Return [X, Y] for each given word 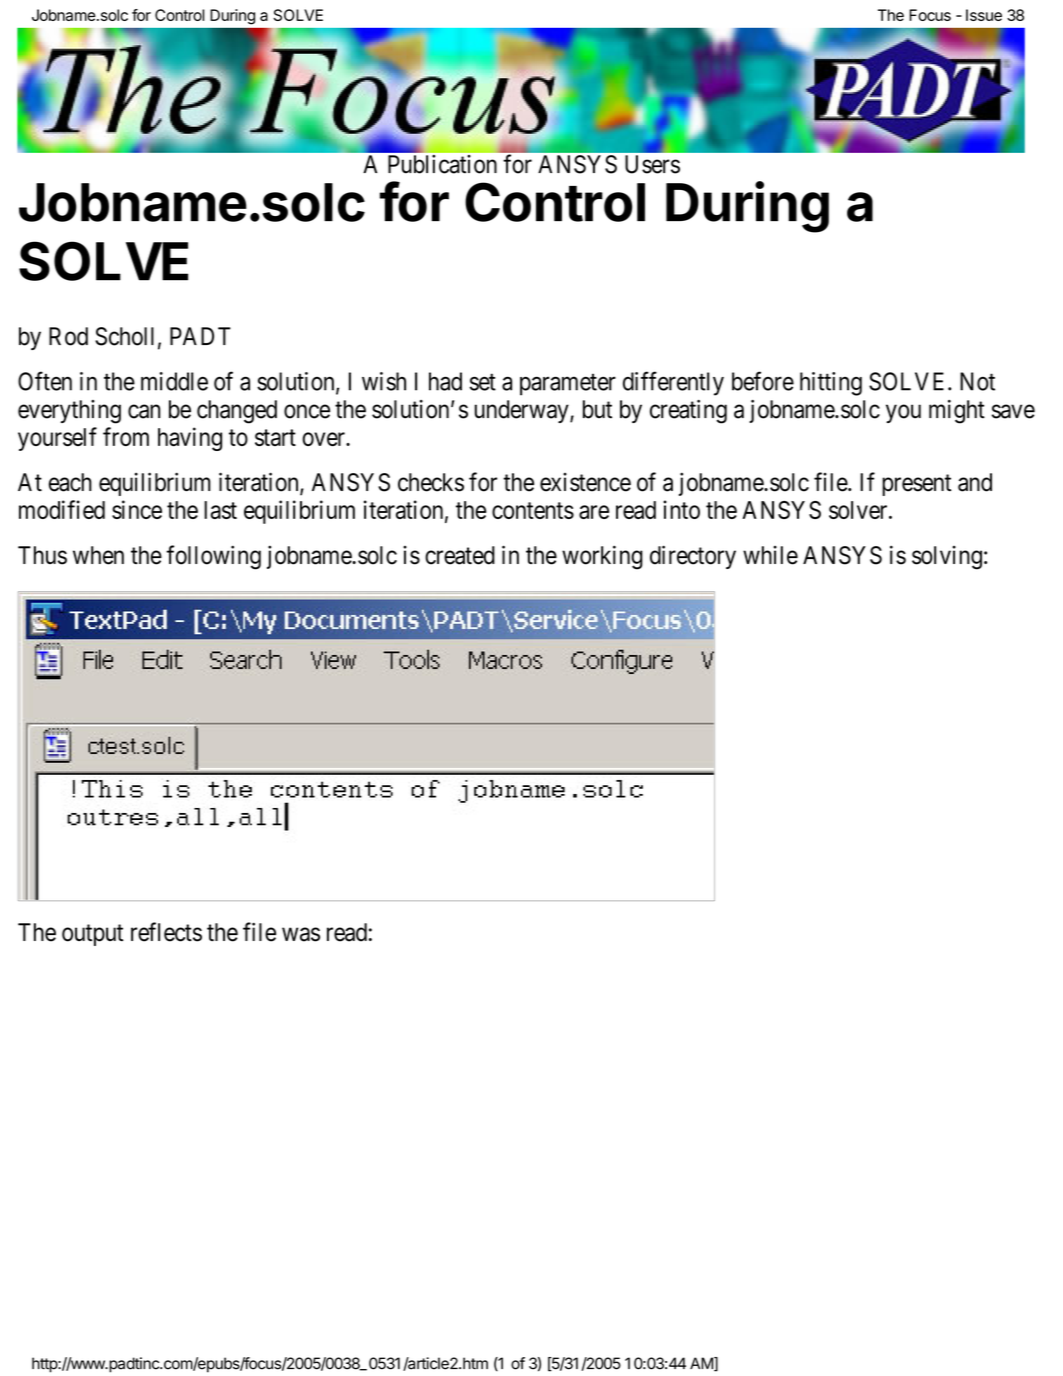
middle [174, 381]
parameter [568, 385]
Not [977, 381]
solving [947, 558]
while [770, 555]
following [213, 557]
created [460, 555]
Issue [984, 15]
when [98, 555]
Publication [442, 164]
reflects [166, 932]
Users [652, 164]
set [483, 382]
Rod [68, 336]
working [602, 557]
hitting [831, 384]
